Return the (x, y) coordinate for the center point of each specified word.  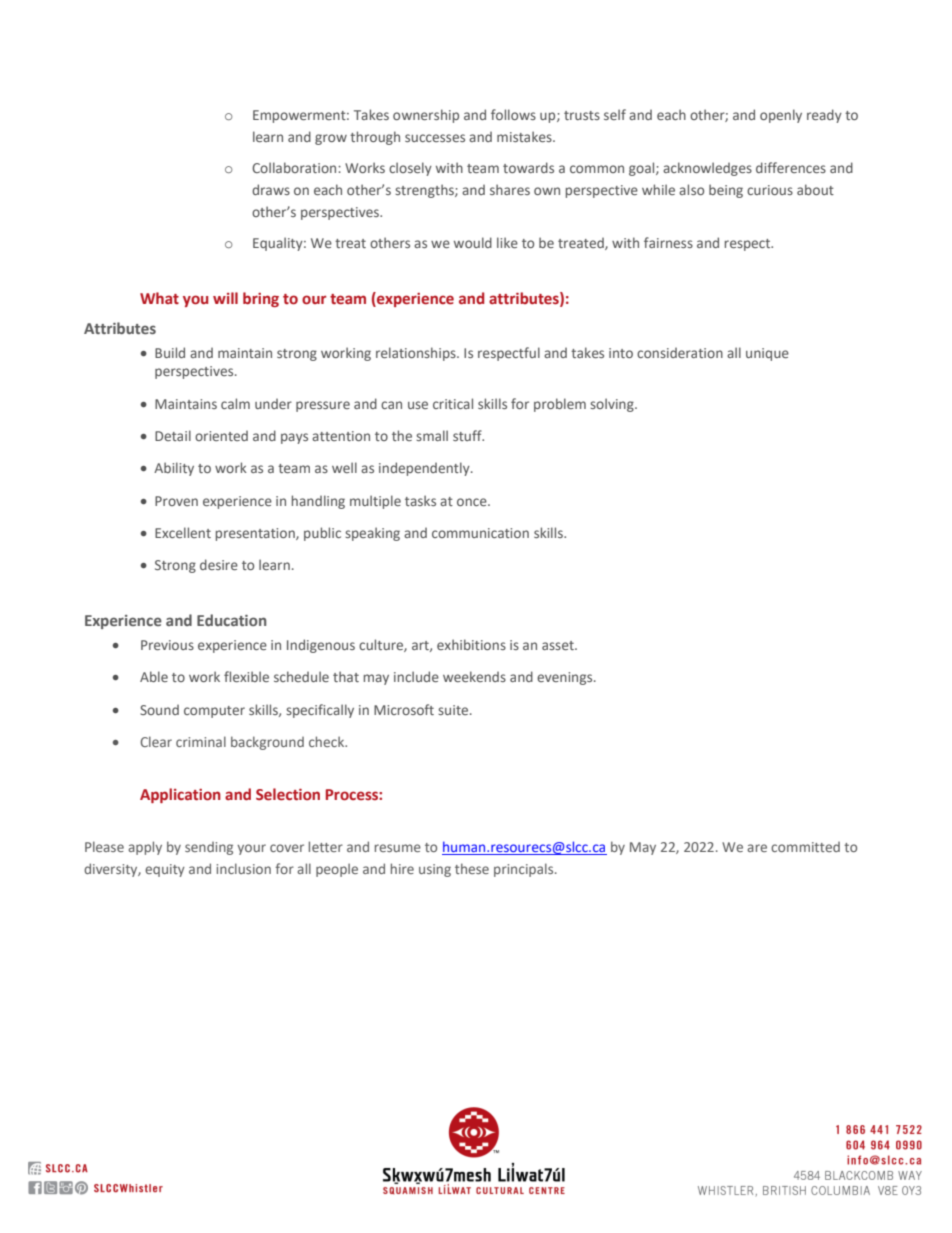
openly (781, 116)
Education (232, 620)
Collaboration (295, 167)
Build (170, 352)
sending (209, 848)
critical (453, 403)
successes (435, 138)
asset (559, 645)
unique (767, 354)
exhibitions (471, 644)
